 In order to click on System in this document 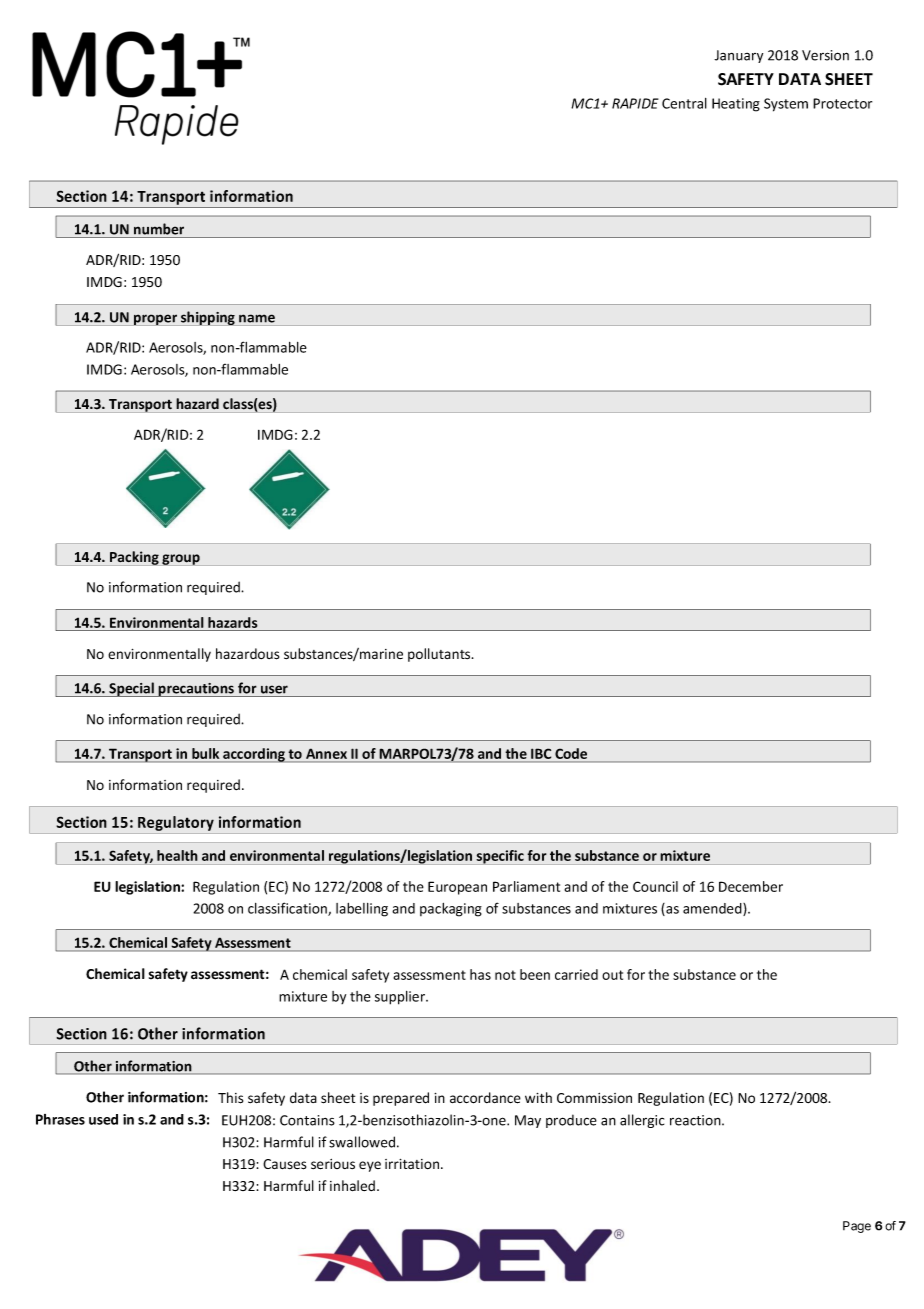, I will do `click(786, 105)`.
